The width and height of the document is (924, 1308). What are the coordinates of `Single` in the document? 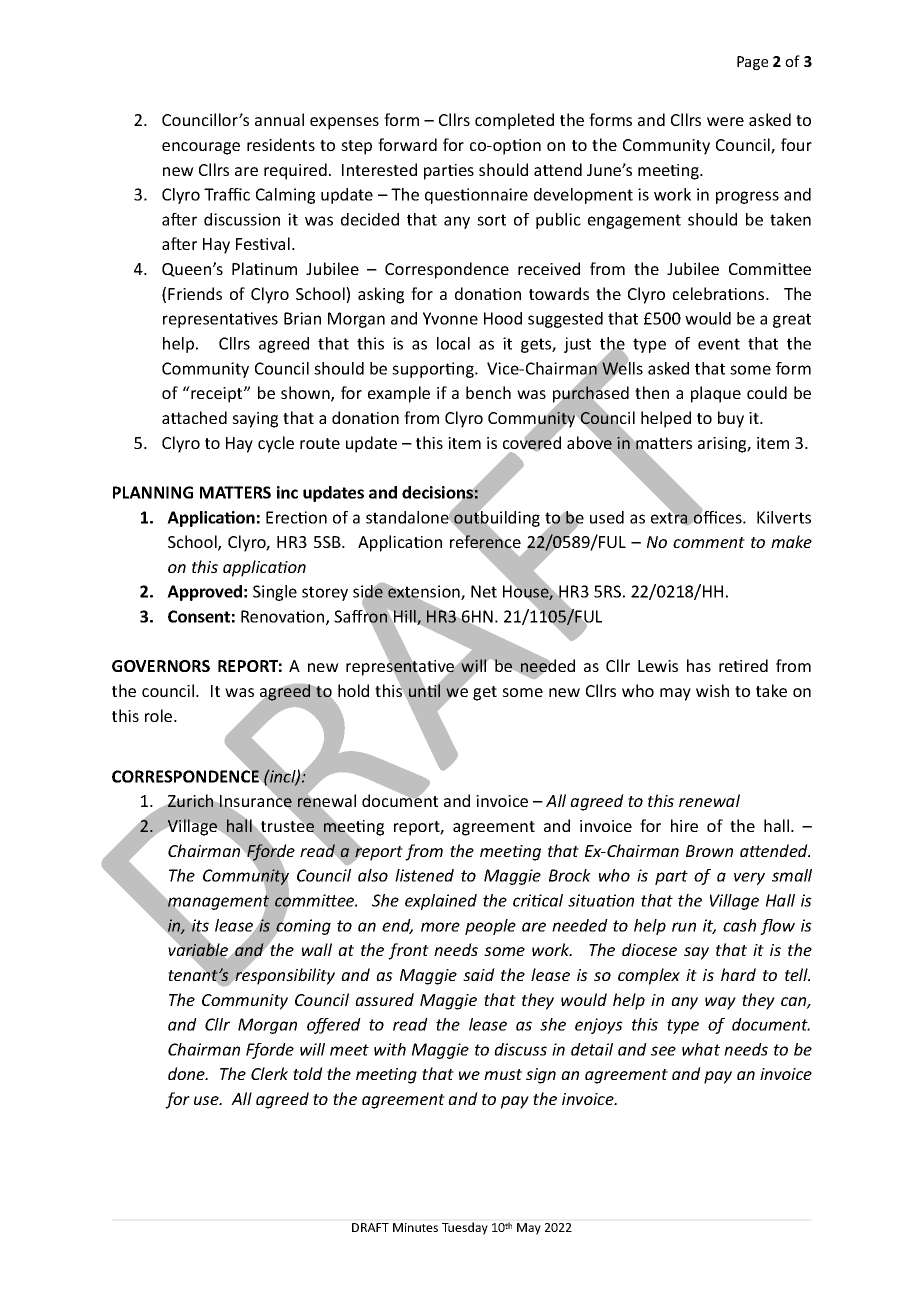 It's located at (275, 593).
